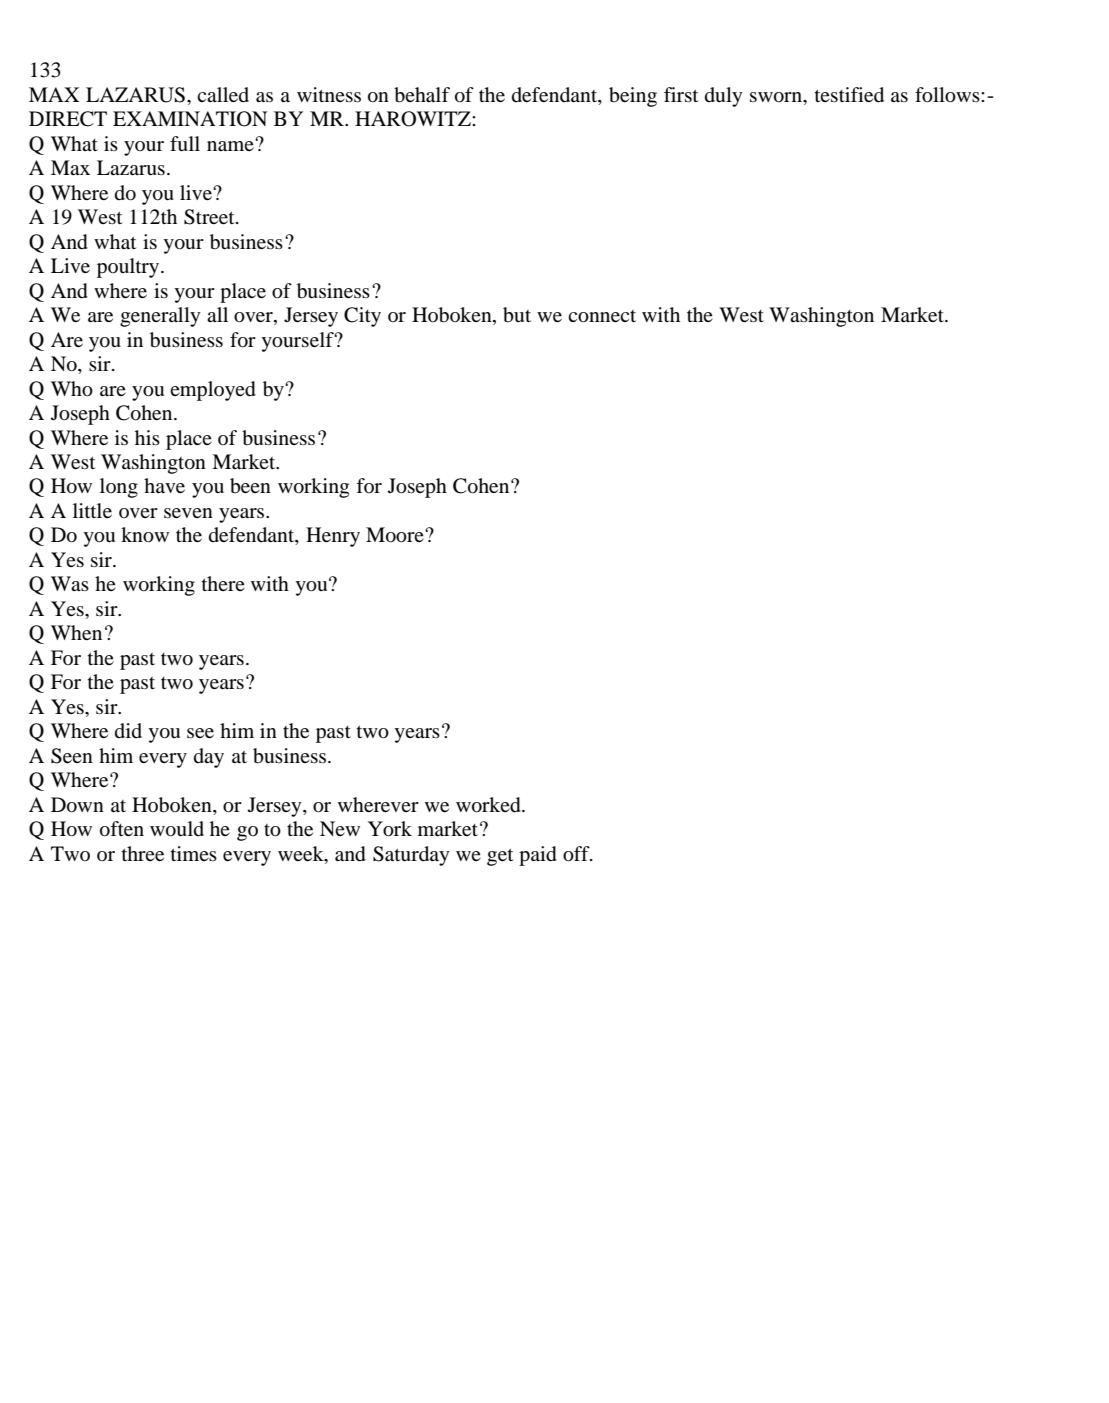 The height and width of the image is (1403, 1109). Describe the element at coordinates (517, 315) in the image. I see `but` at that location.
